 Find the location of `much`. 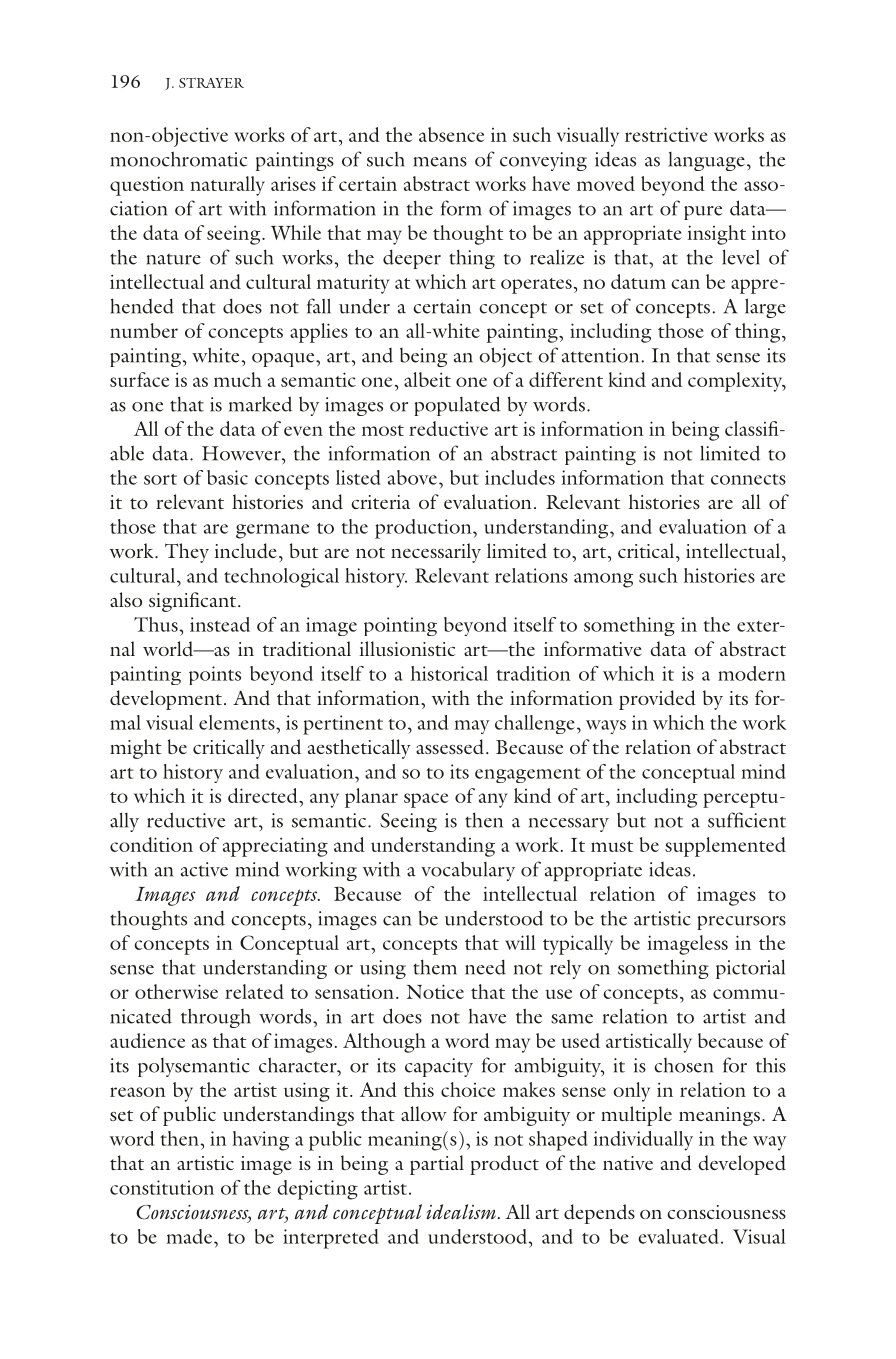

much is located at coordinates (238, 379).
